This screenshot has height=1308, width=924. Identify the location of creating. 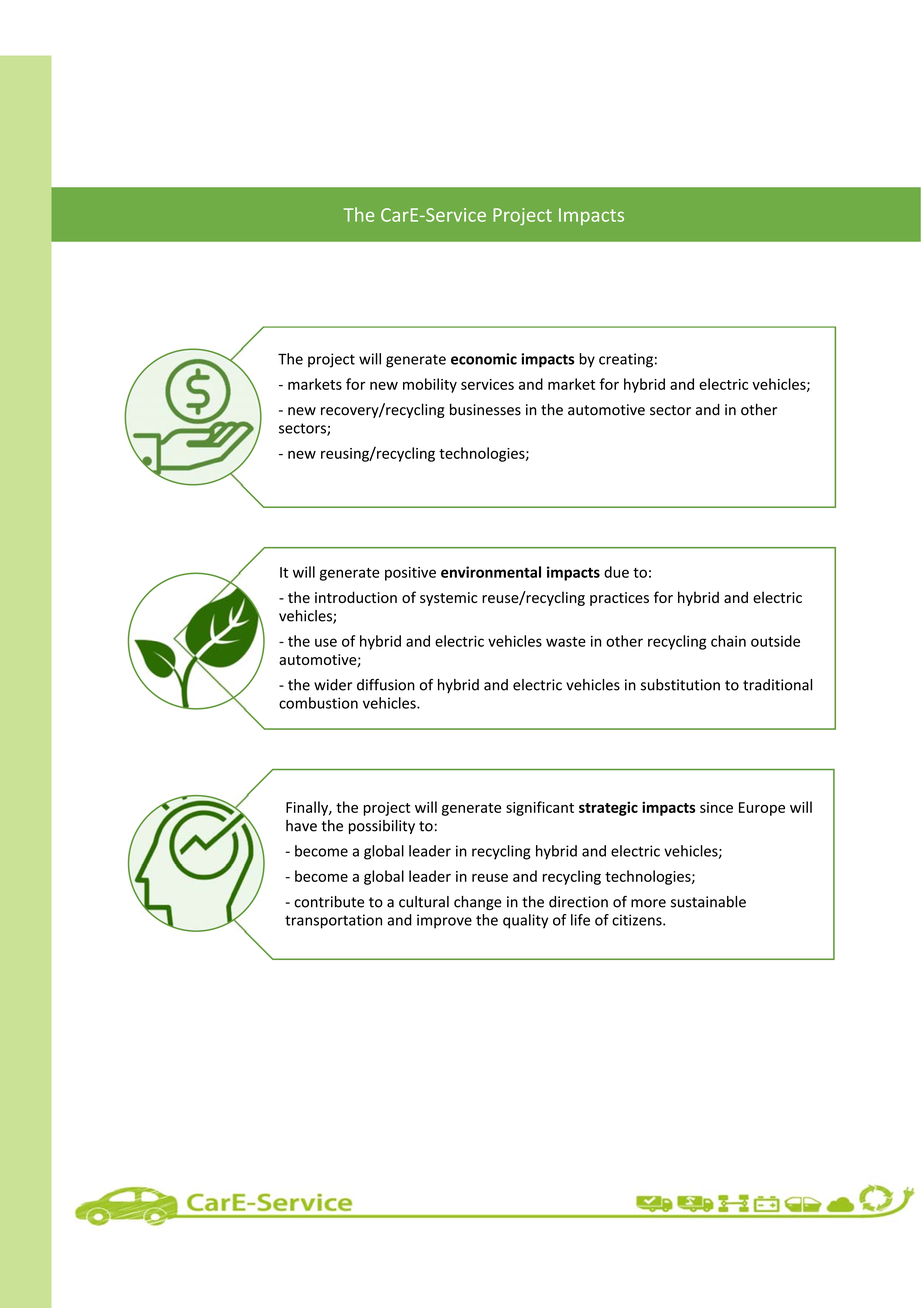
(626, 360).
